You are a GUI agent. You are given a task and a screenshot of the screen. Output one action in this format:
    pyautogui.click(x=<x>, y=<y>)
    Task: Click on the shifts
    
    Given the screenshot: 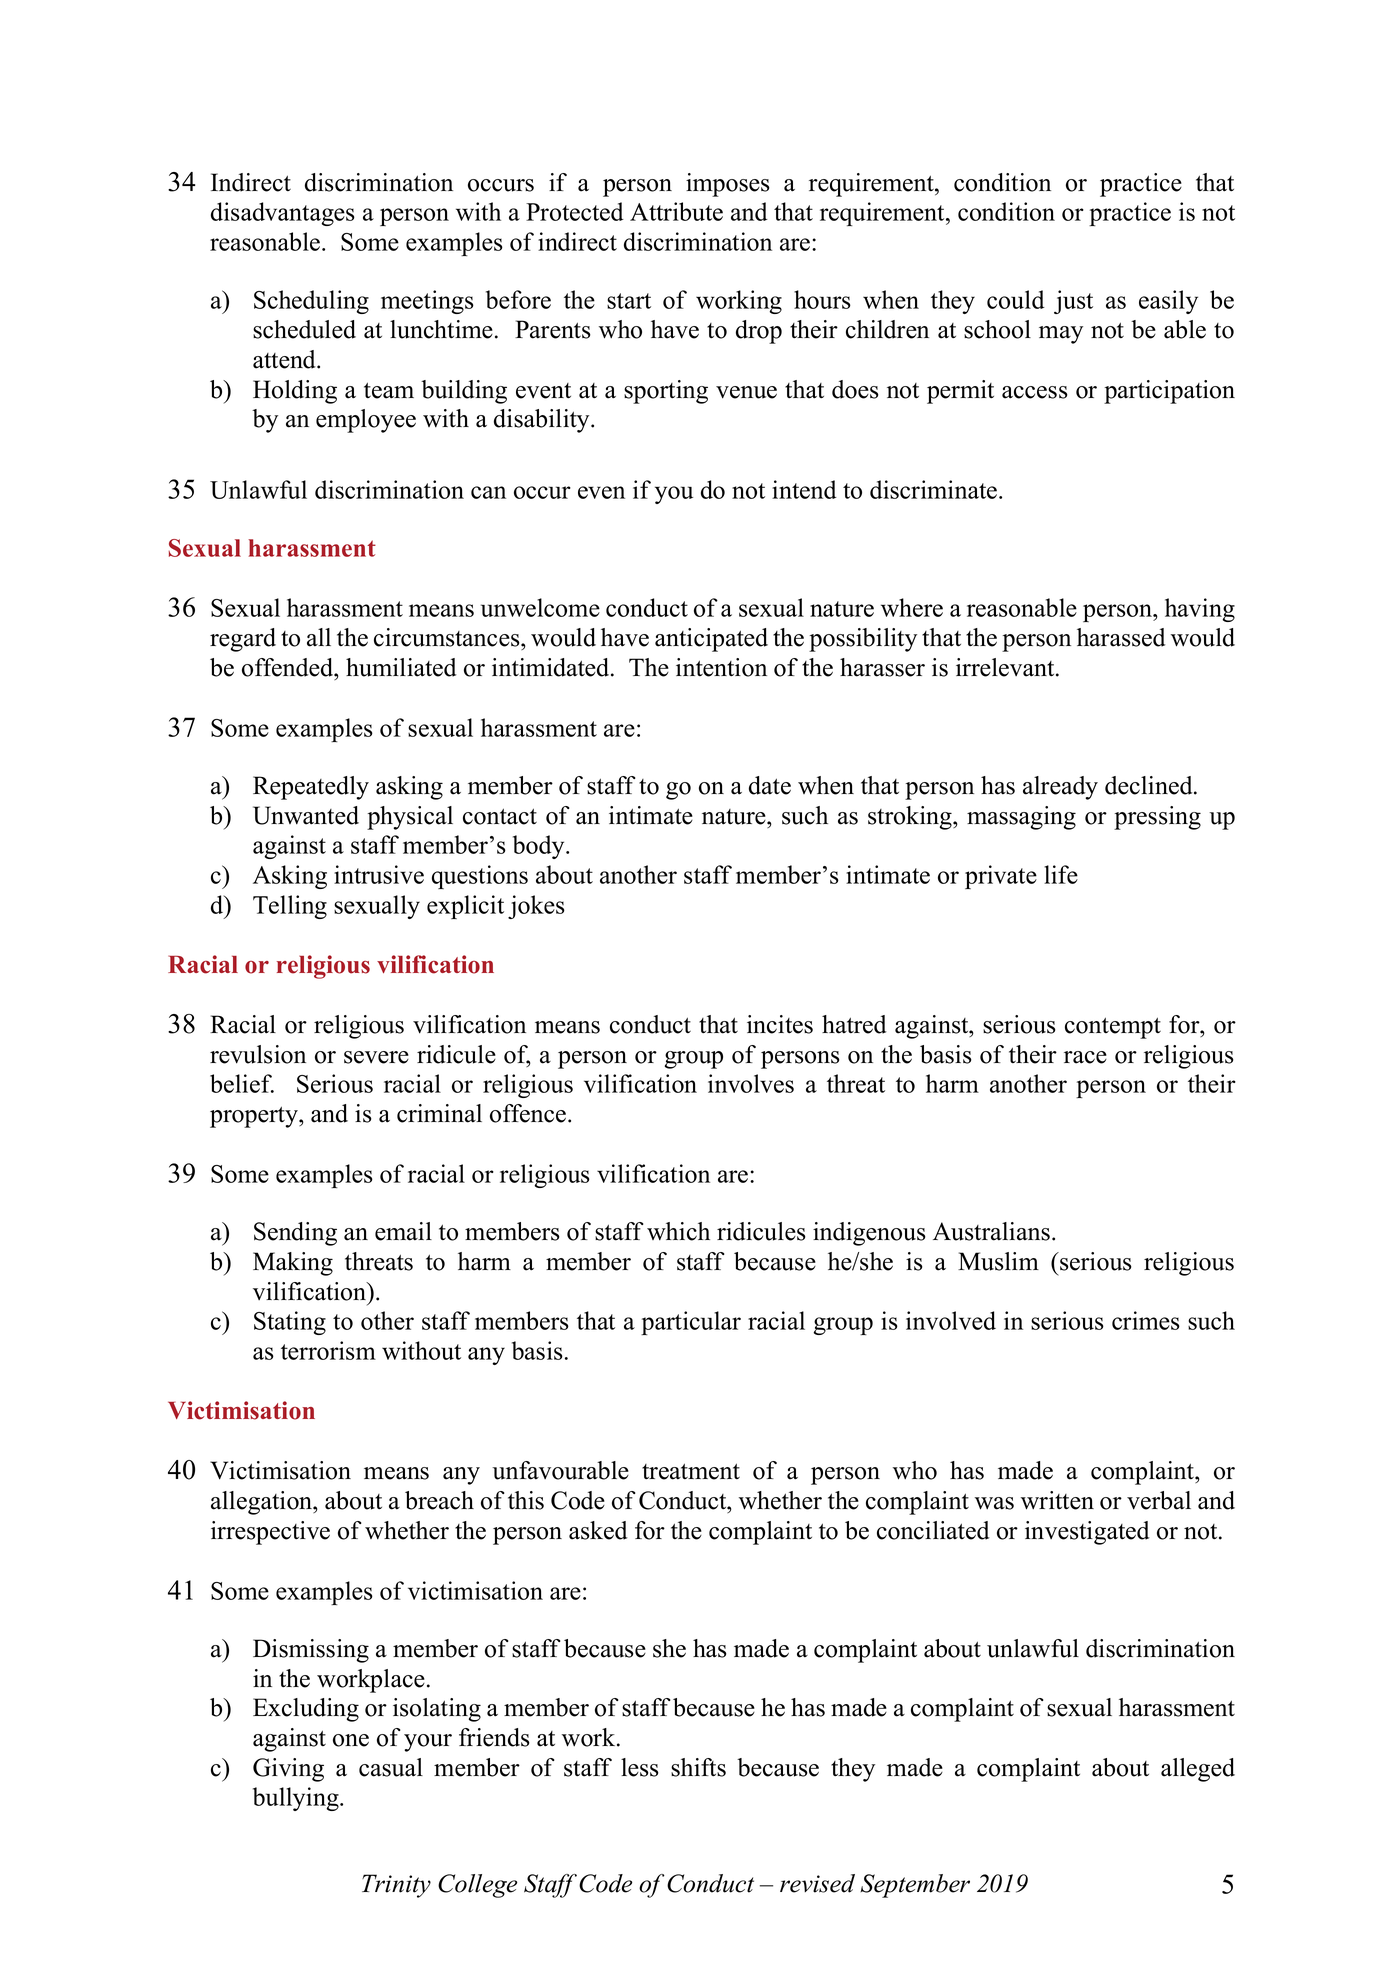 What is the action you would take?
    pyautogui.click(x=698, y=1767)
